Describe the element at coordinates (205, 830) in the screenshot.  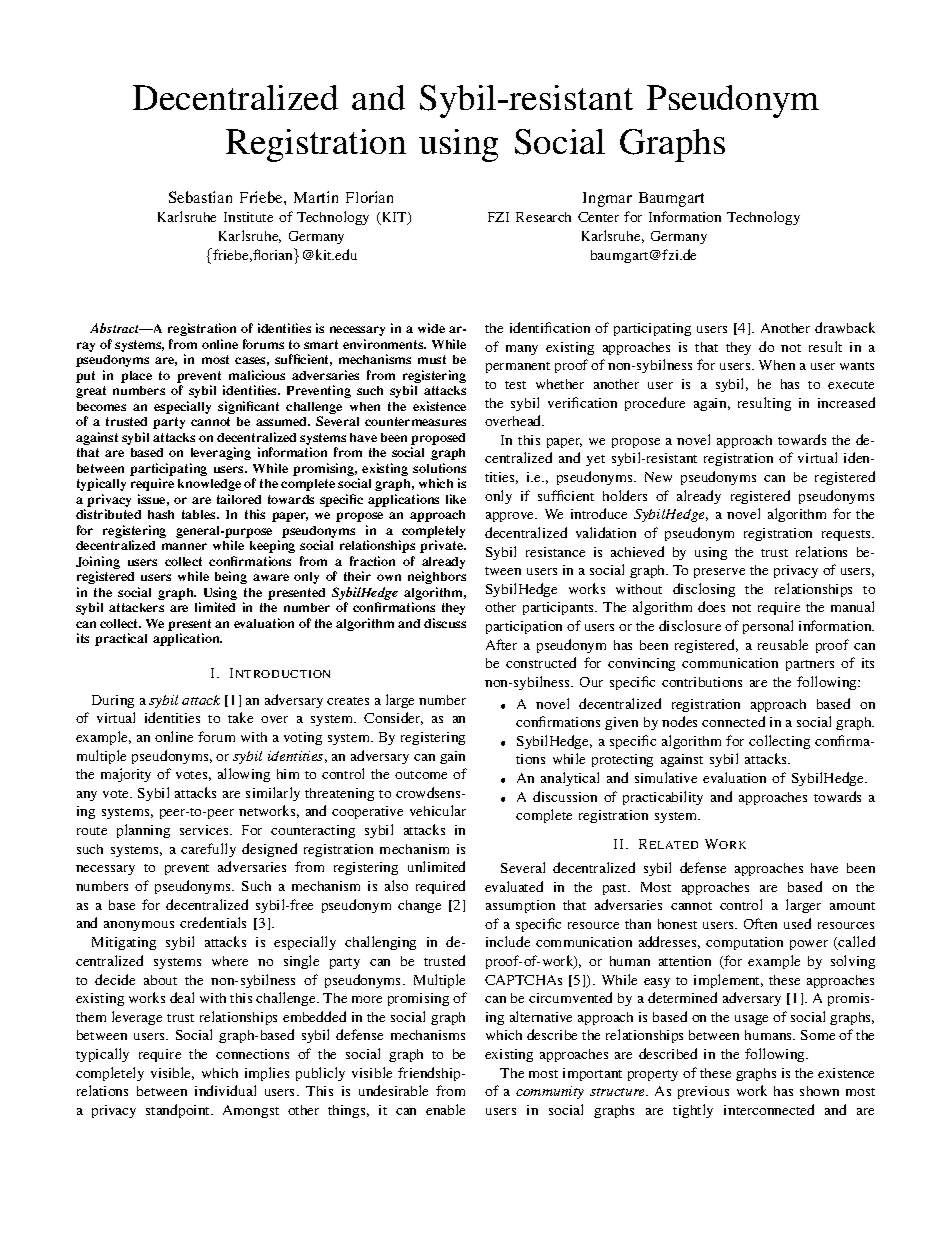
I see `services` at that location.
